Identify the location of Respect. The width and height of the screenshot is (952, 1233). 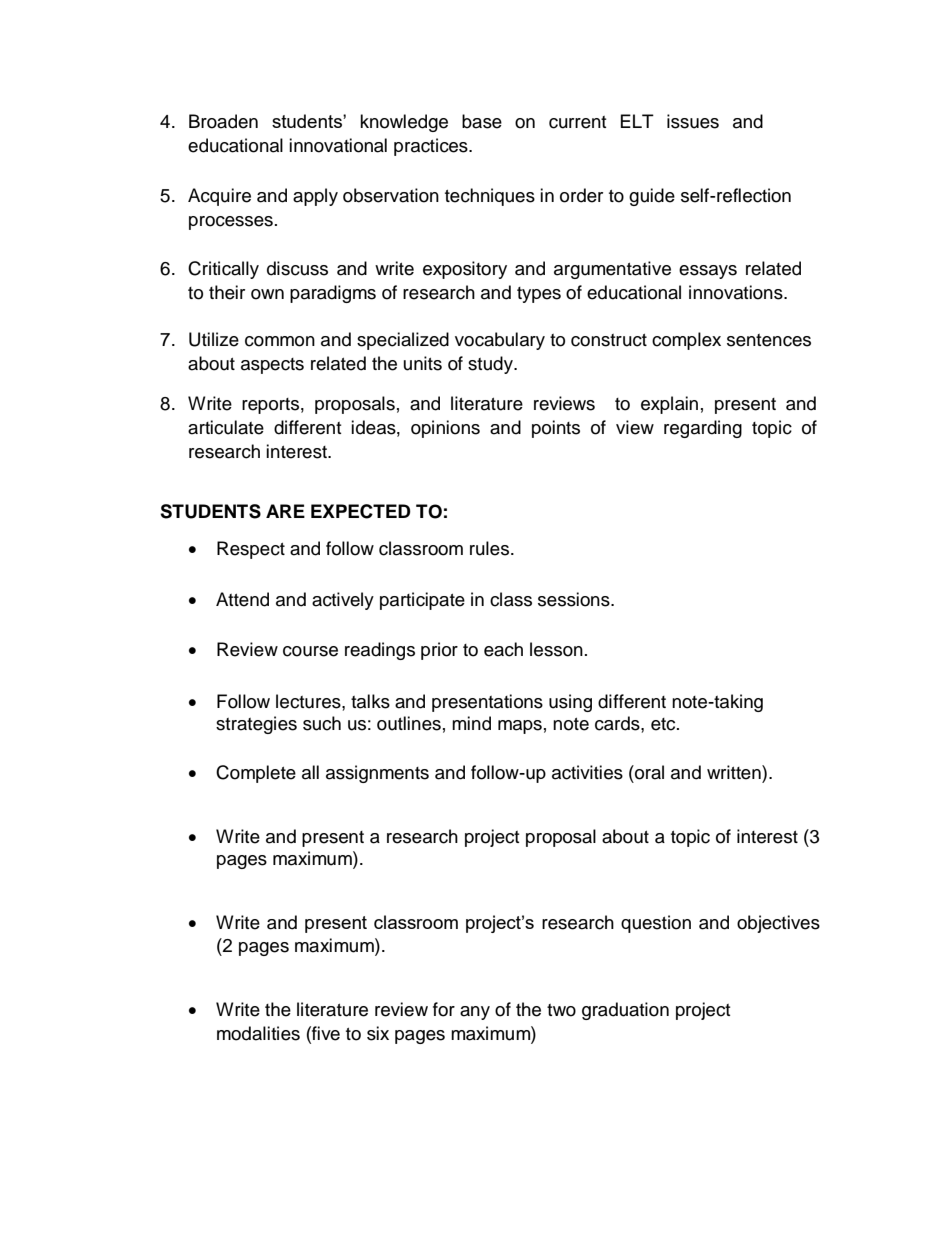
(251, 550).
